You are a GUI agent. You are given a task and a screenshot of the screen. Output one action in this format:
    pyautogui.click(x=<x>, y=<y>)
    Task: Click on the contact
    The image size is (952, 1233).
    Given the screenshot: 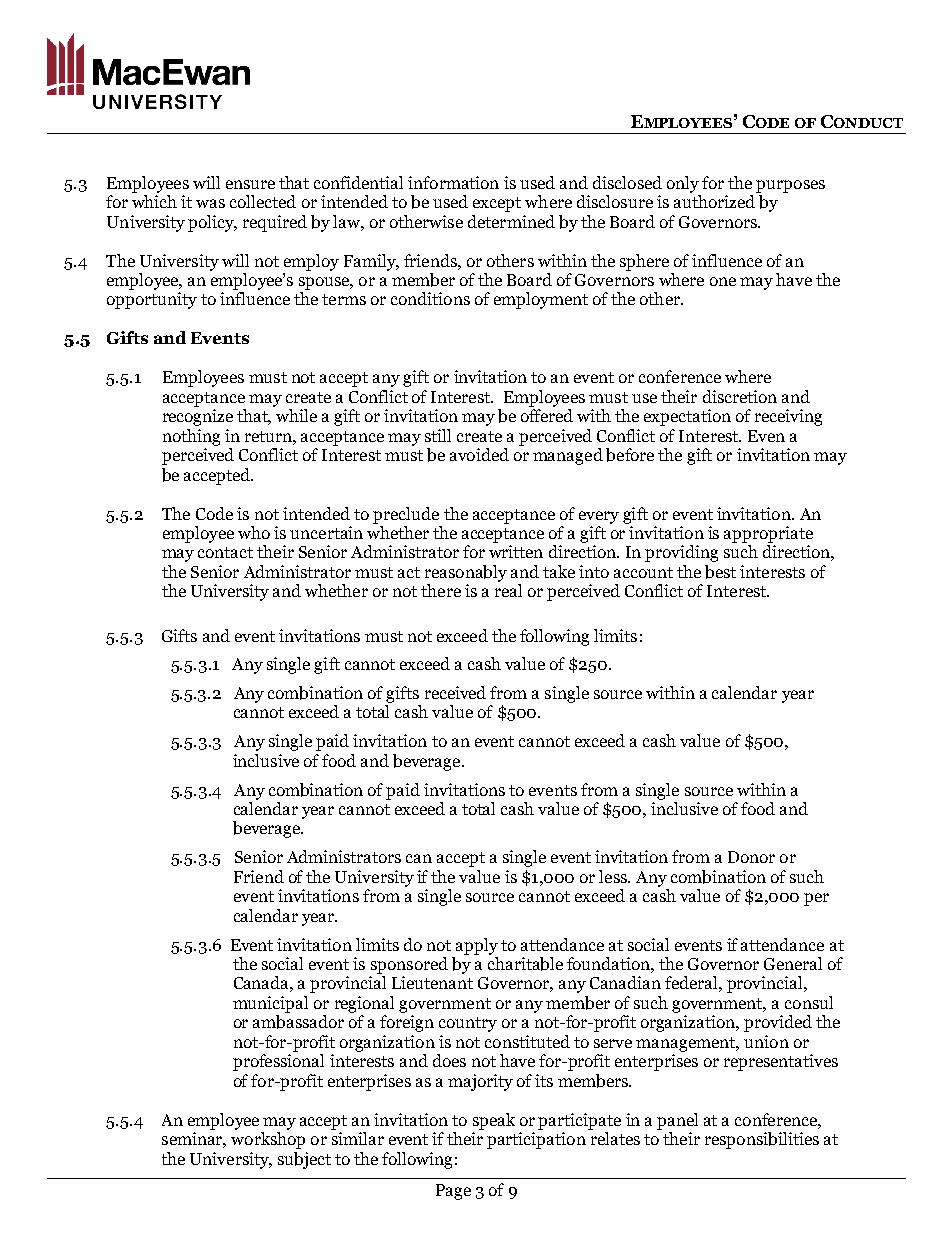 What is the action you would take?
    pyautogui.click(x=225, y=552)
